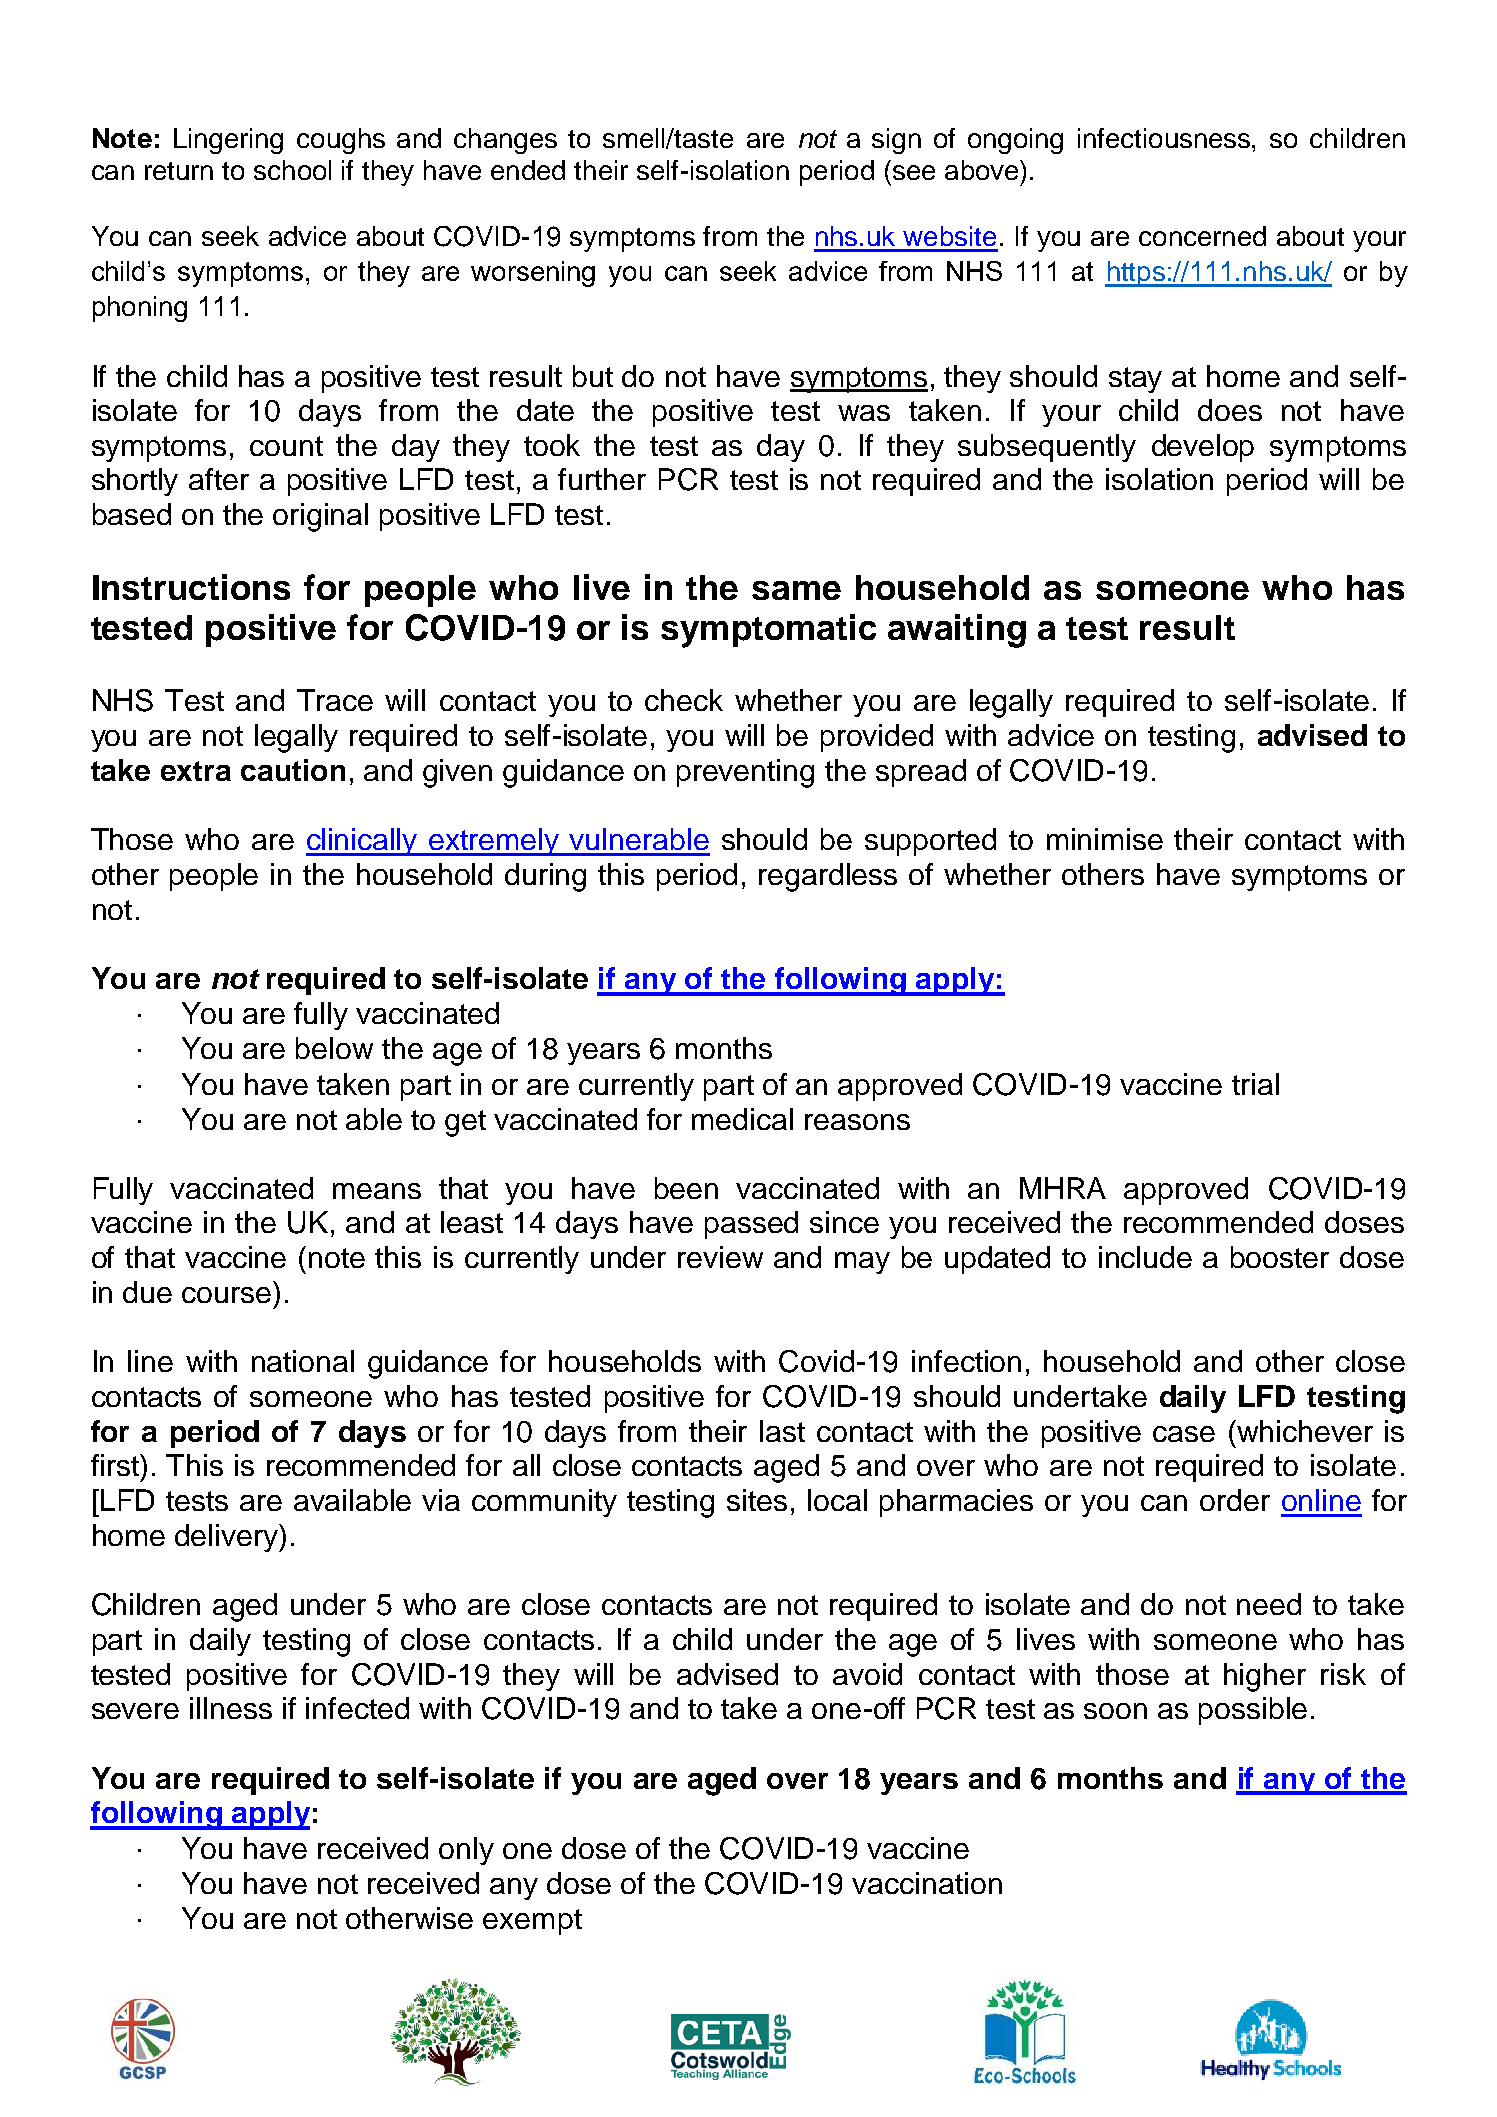 The image size is (1497, 2117). What do you see at coordinates (292, 170) in the screenshot?
I see `school` at bounding box center [292, 170].
